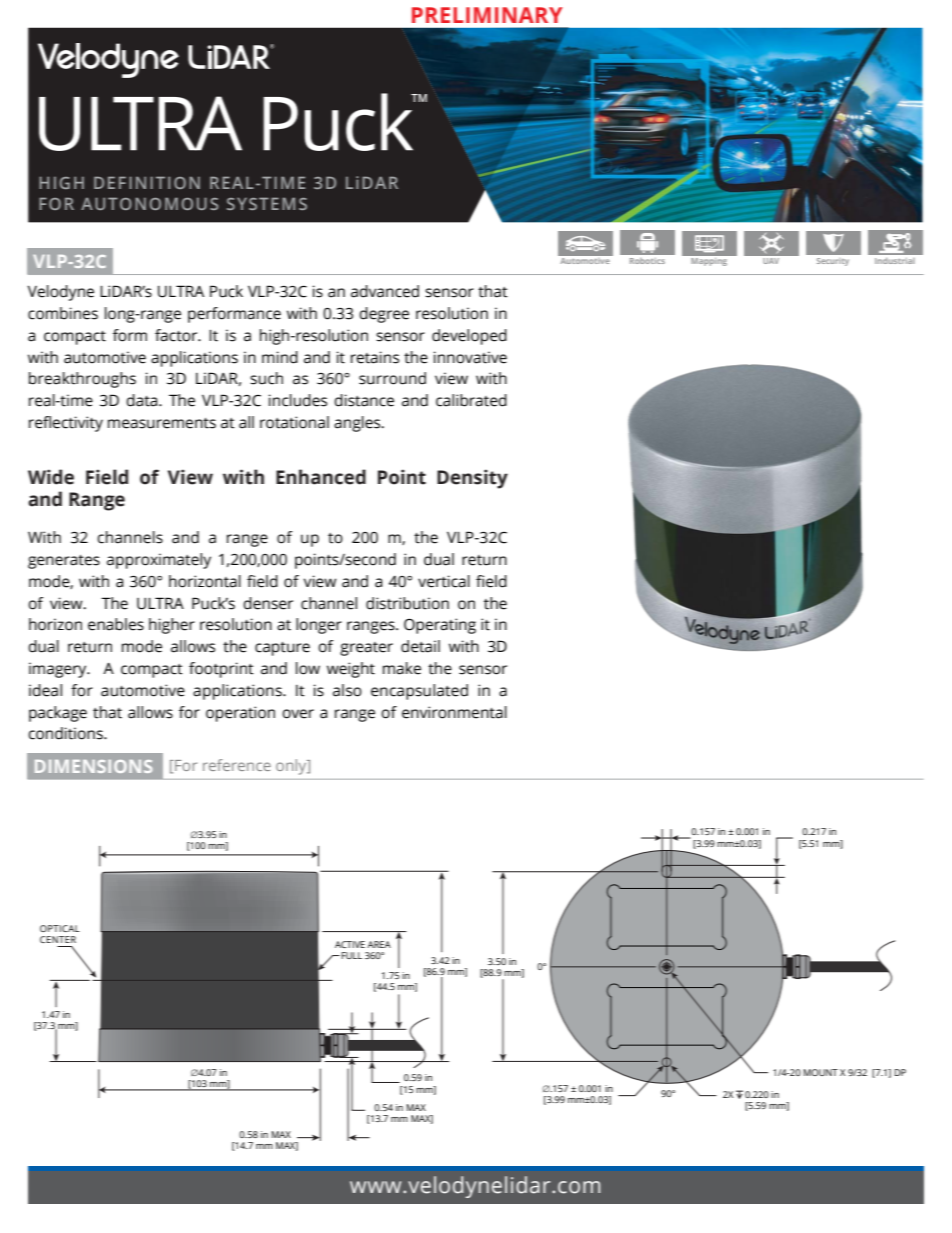  Describe the element at coordinates (471, 400) in the document. I see `calibrated` at that location.
